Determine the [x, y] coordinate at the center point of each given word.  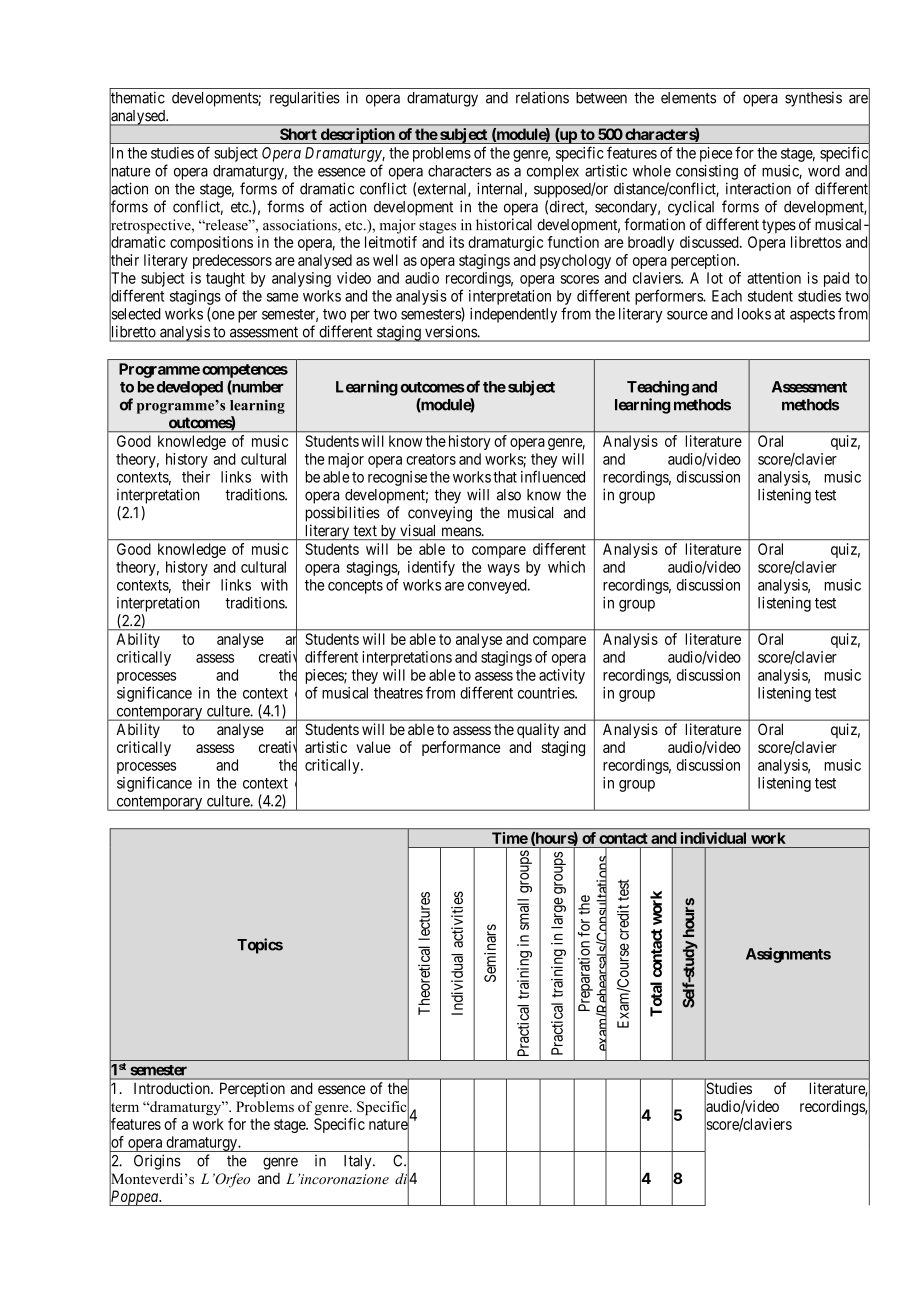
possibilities [343, 514]
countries [547, 693]
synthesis [813, 99]
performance [461, 748]
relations [542, 97]
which [566, 567]
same [282, 297]
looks [754, 314]
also [509, 495]
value [373, 747]
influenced [553, 476]
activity [562, 676]
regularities [305, 99]
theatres [398, 693]
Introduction [173, 1088]
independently [513, 315]
